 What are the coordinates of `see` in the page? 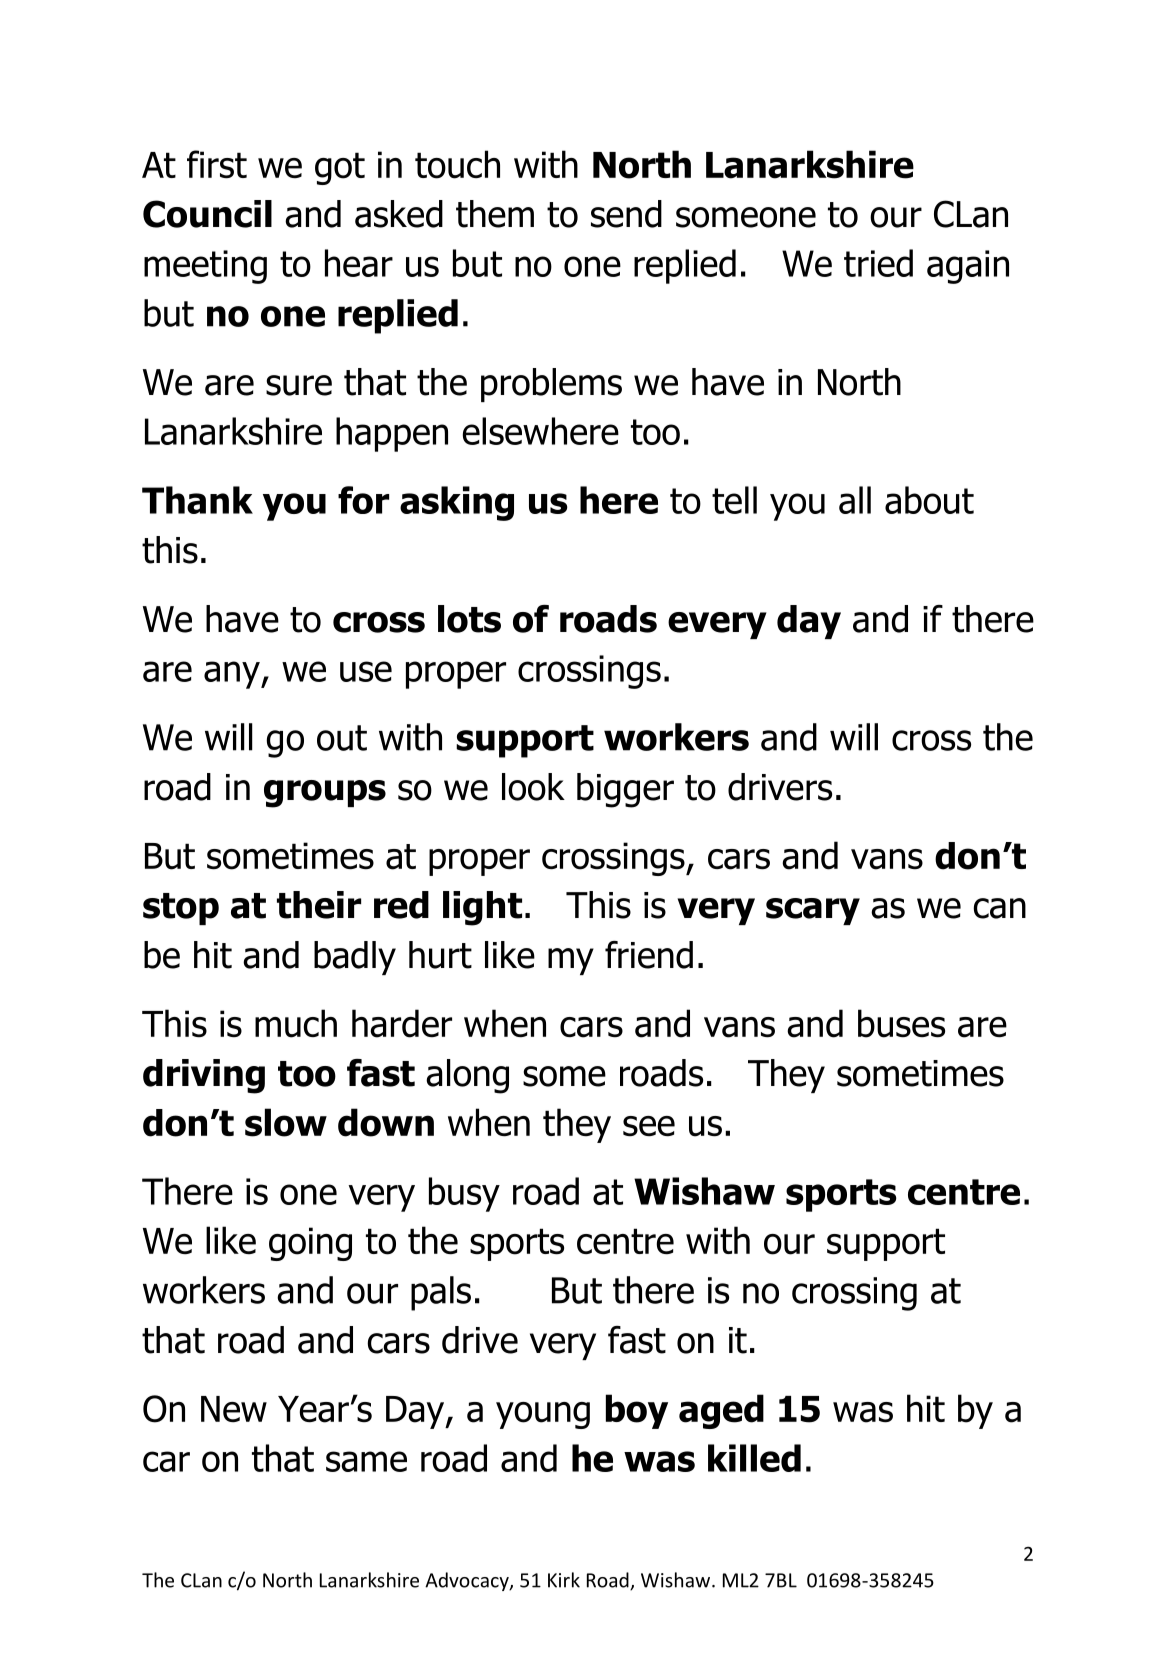 It's located at (649, 1126).
